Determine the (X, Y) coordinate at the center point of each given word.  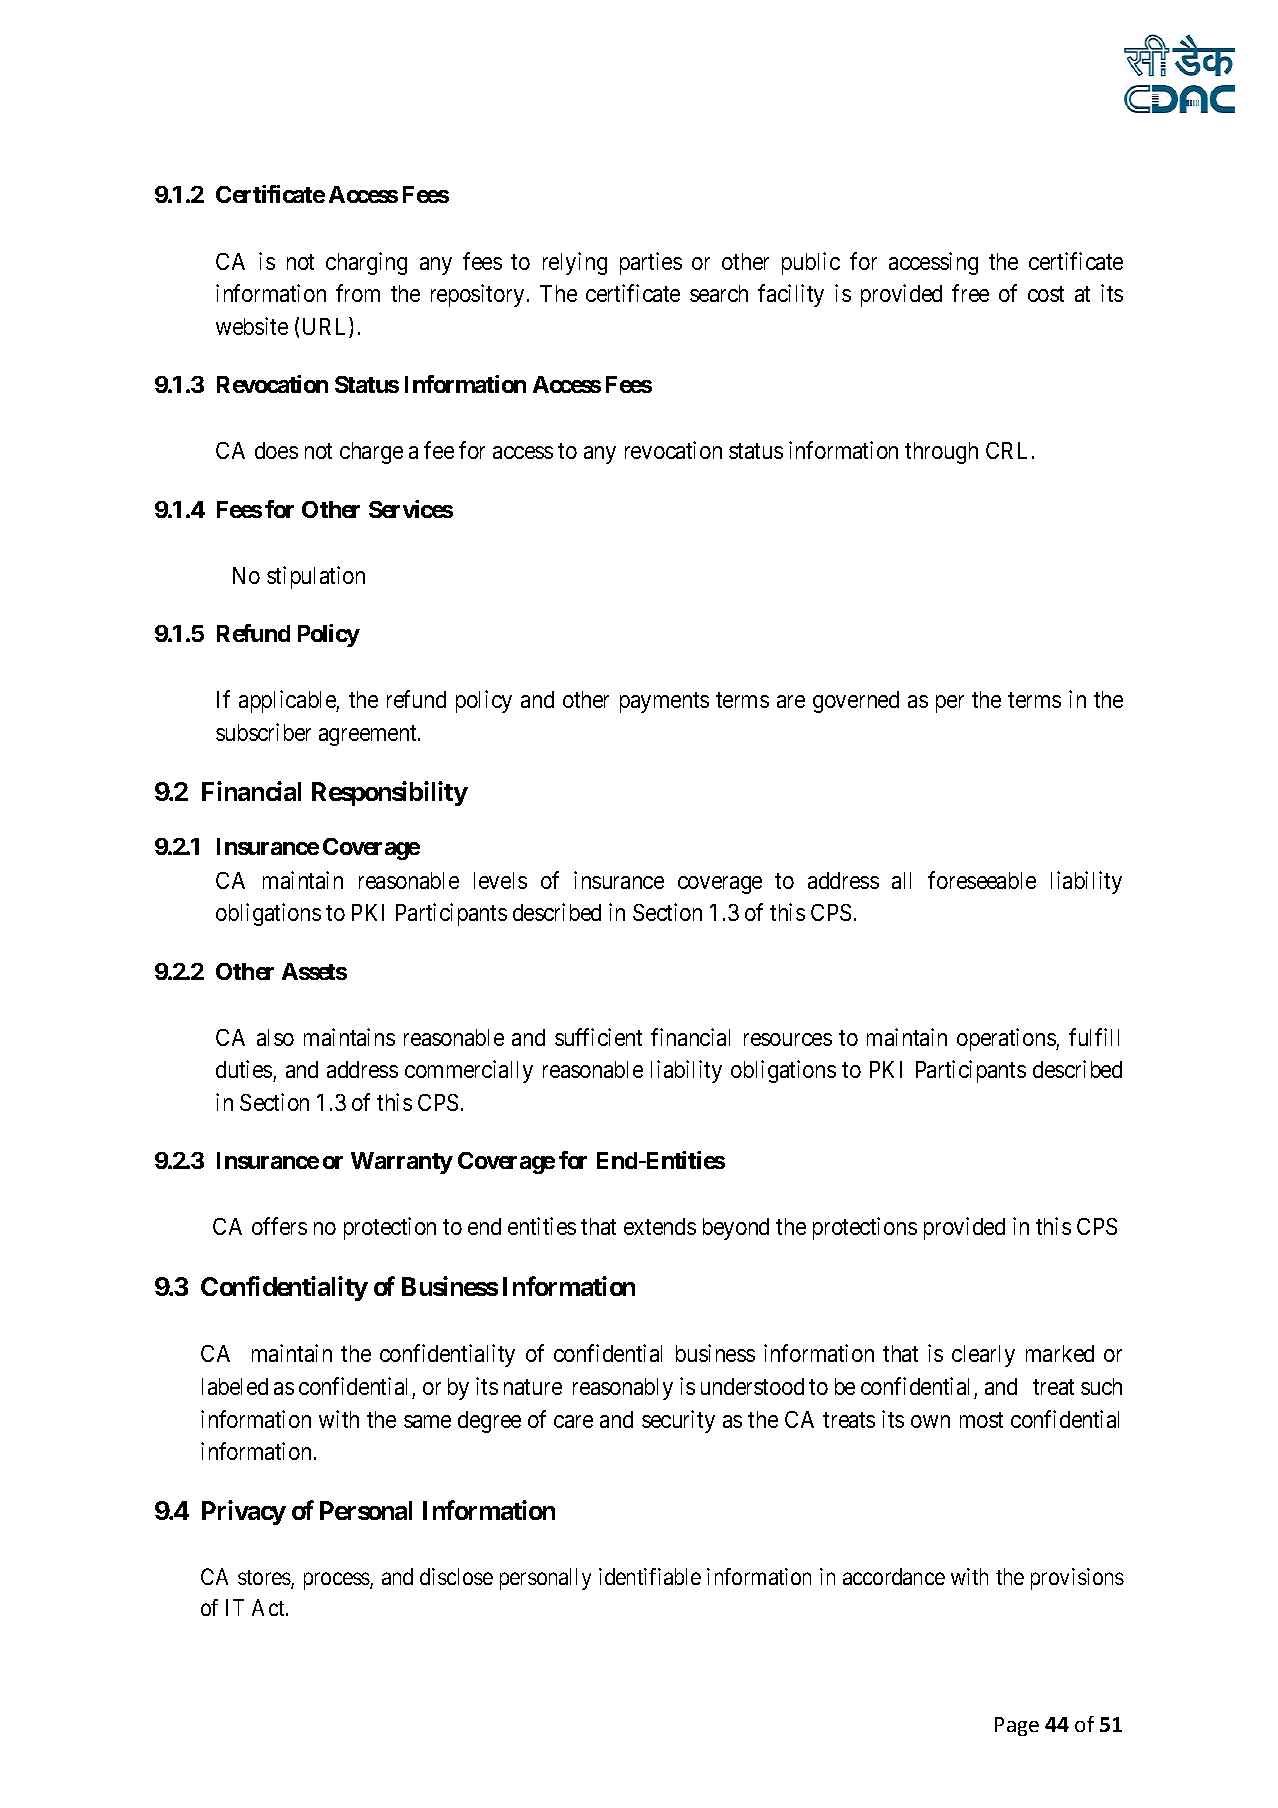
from (358, 293)
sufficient (598, 1037)
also (275, 1037)
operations (1007, 1039)
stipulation (316, 577)
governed (856, 702)
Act (269, 1607)
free (970, 293)
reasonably (623, 1389)
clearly (983, 1356)
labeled (235, 1386)
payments (664, 703)
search (719, 293)
